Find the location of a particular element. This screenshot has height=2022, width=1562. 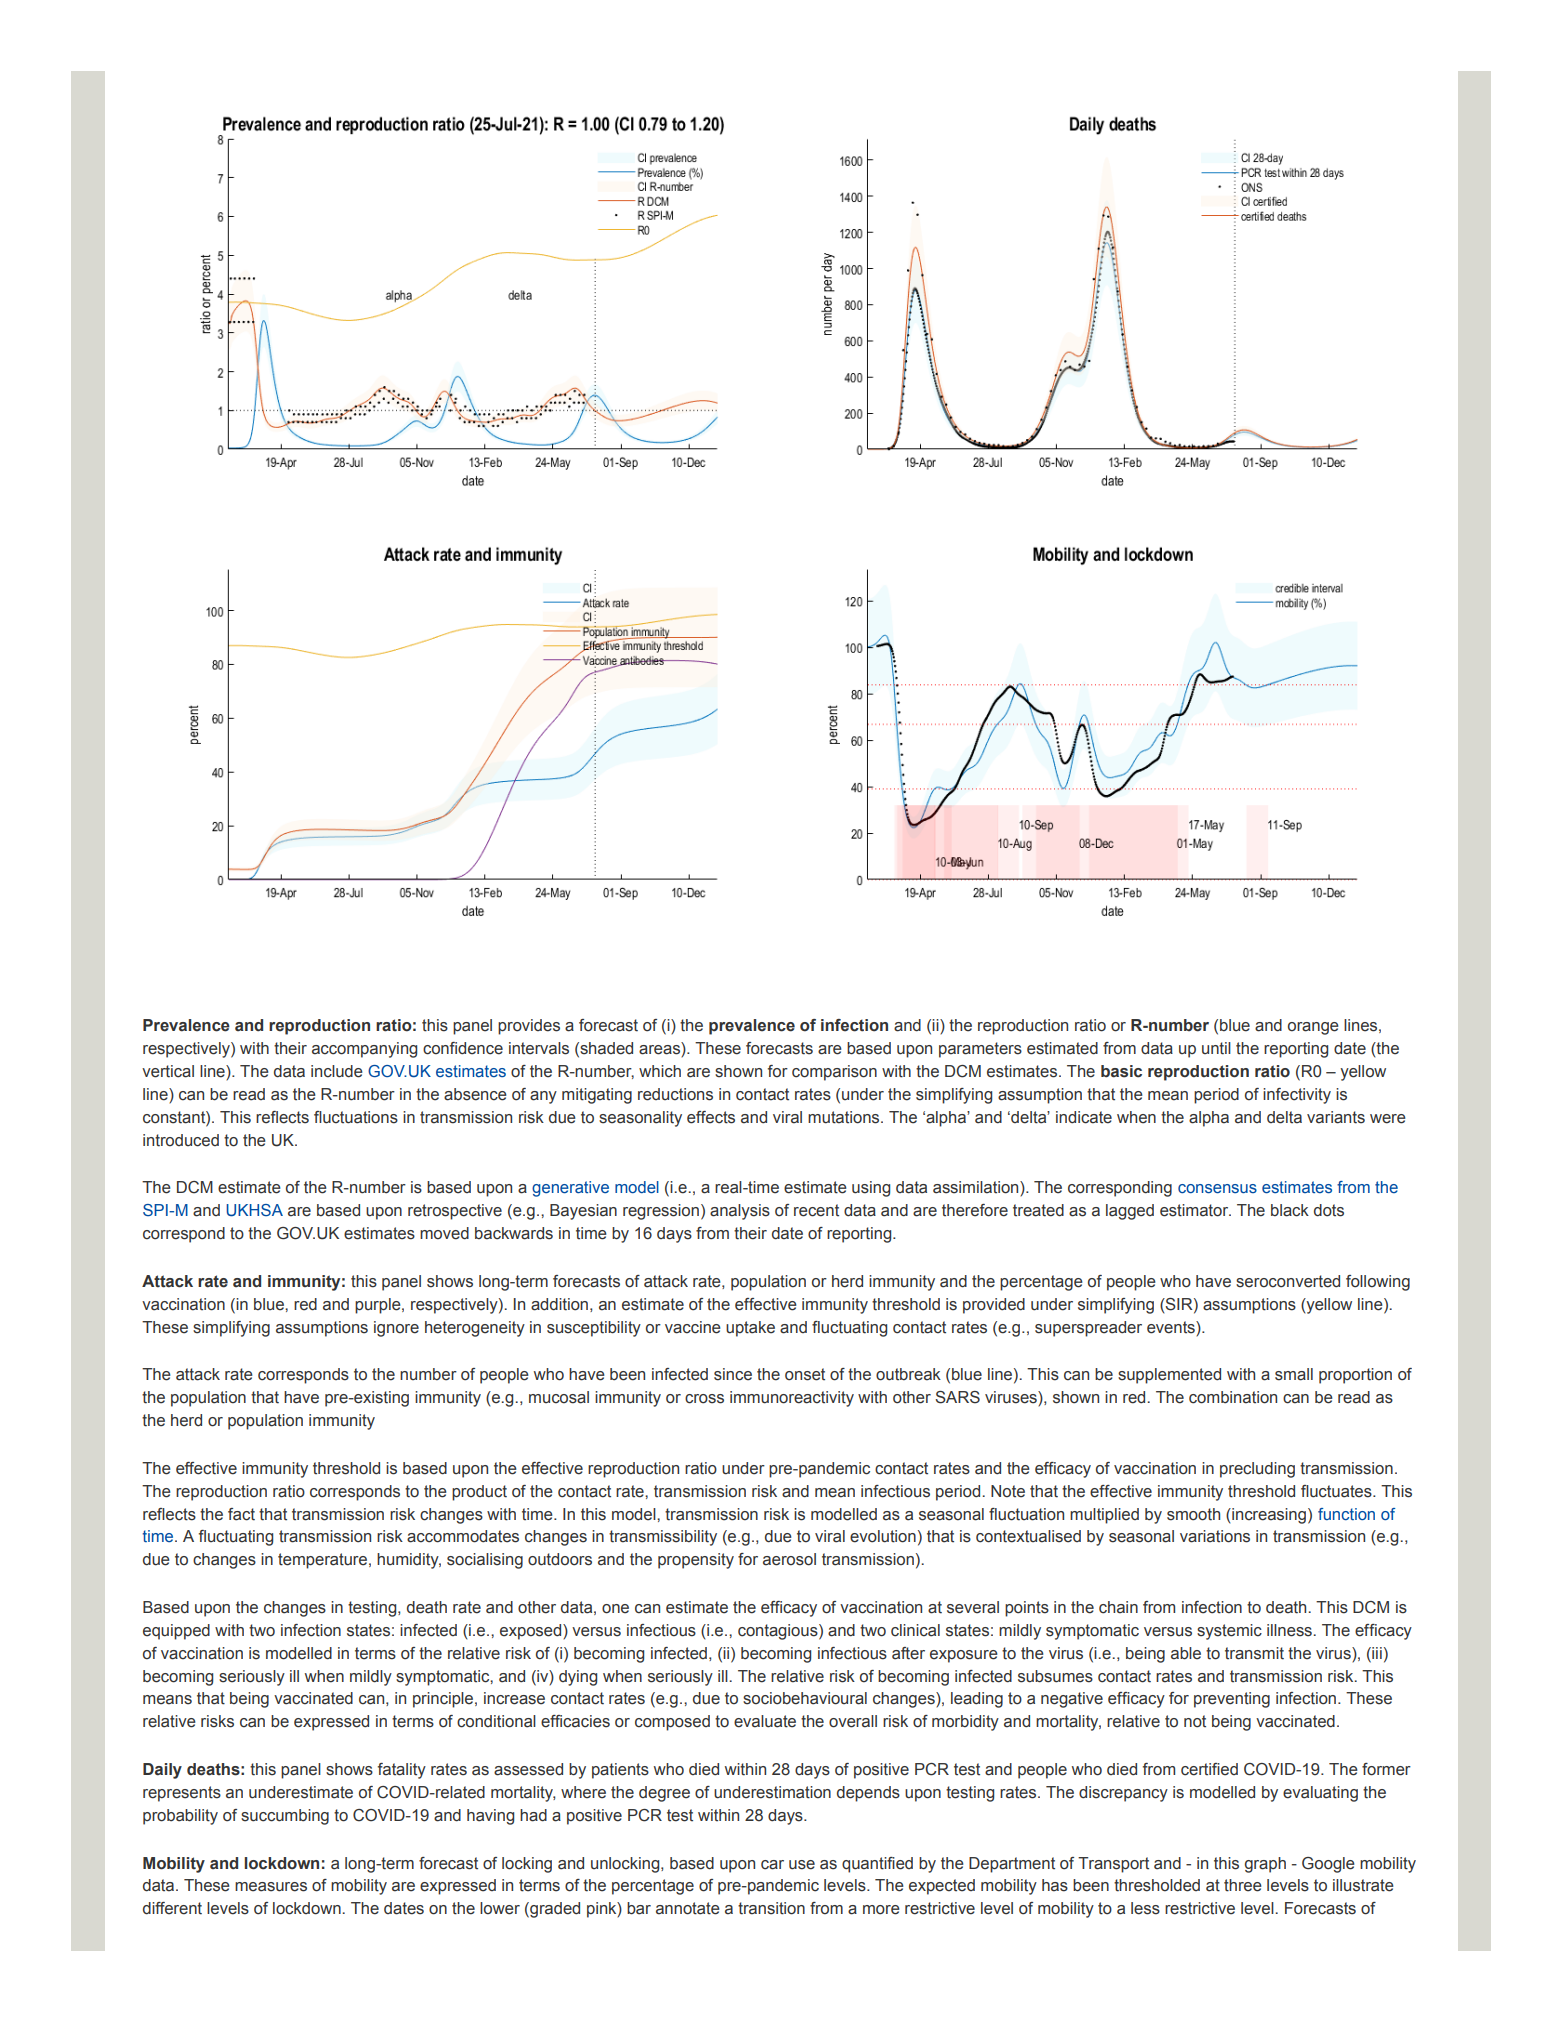

moved is located at coordinates (444, 1233).
